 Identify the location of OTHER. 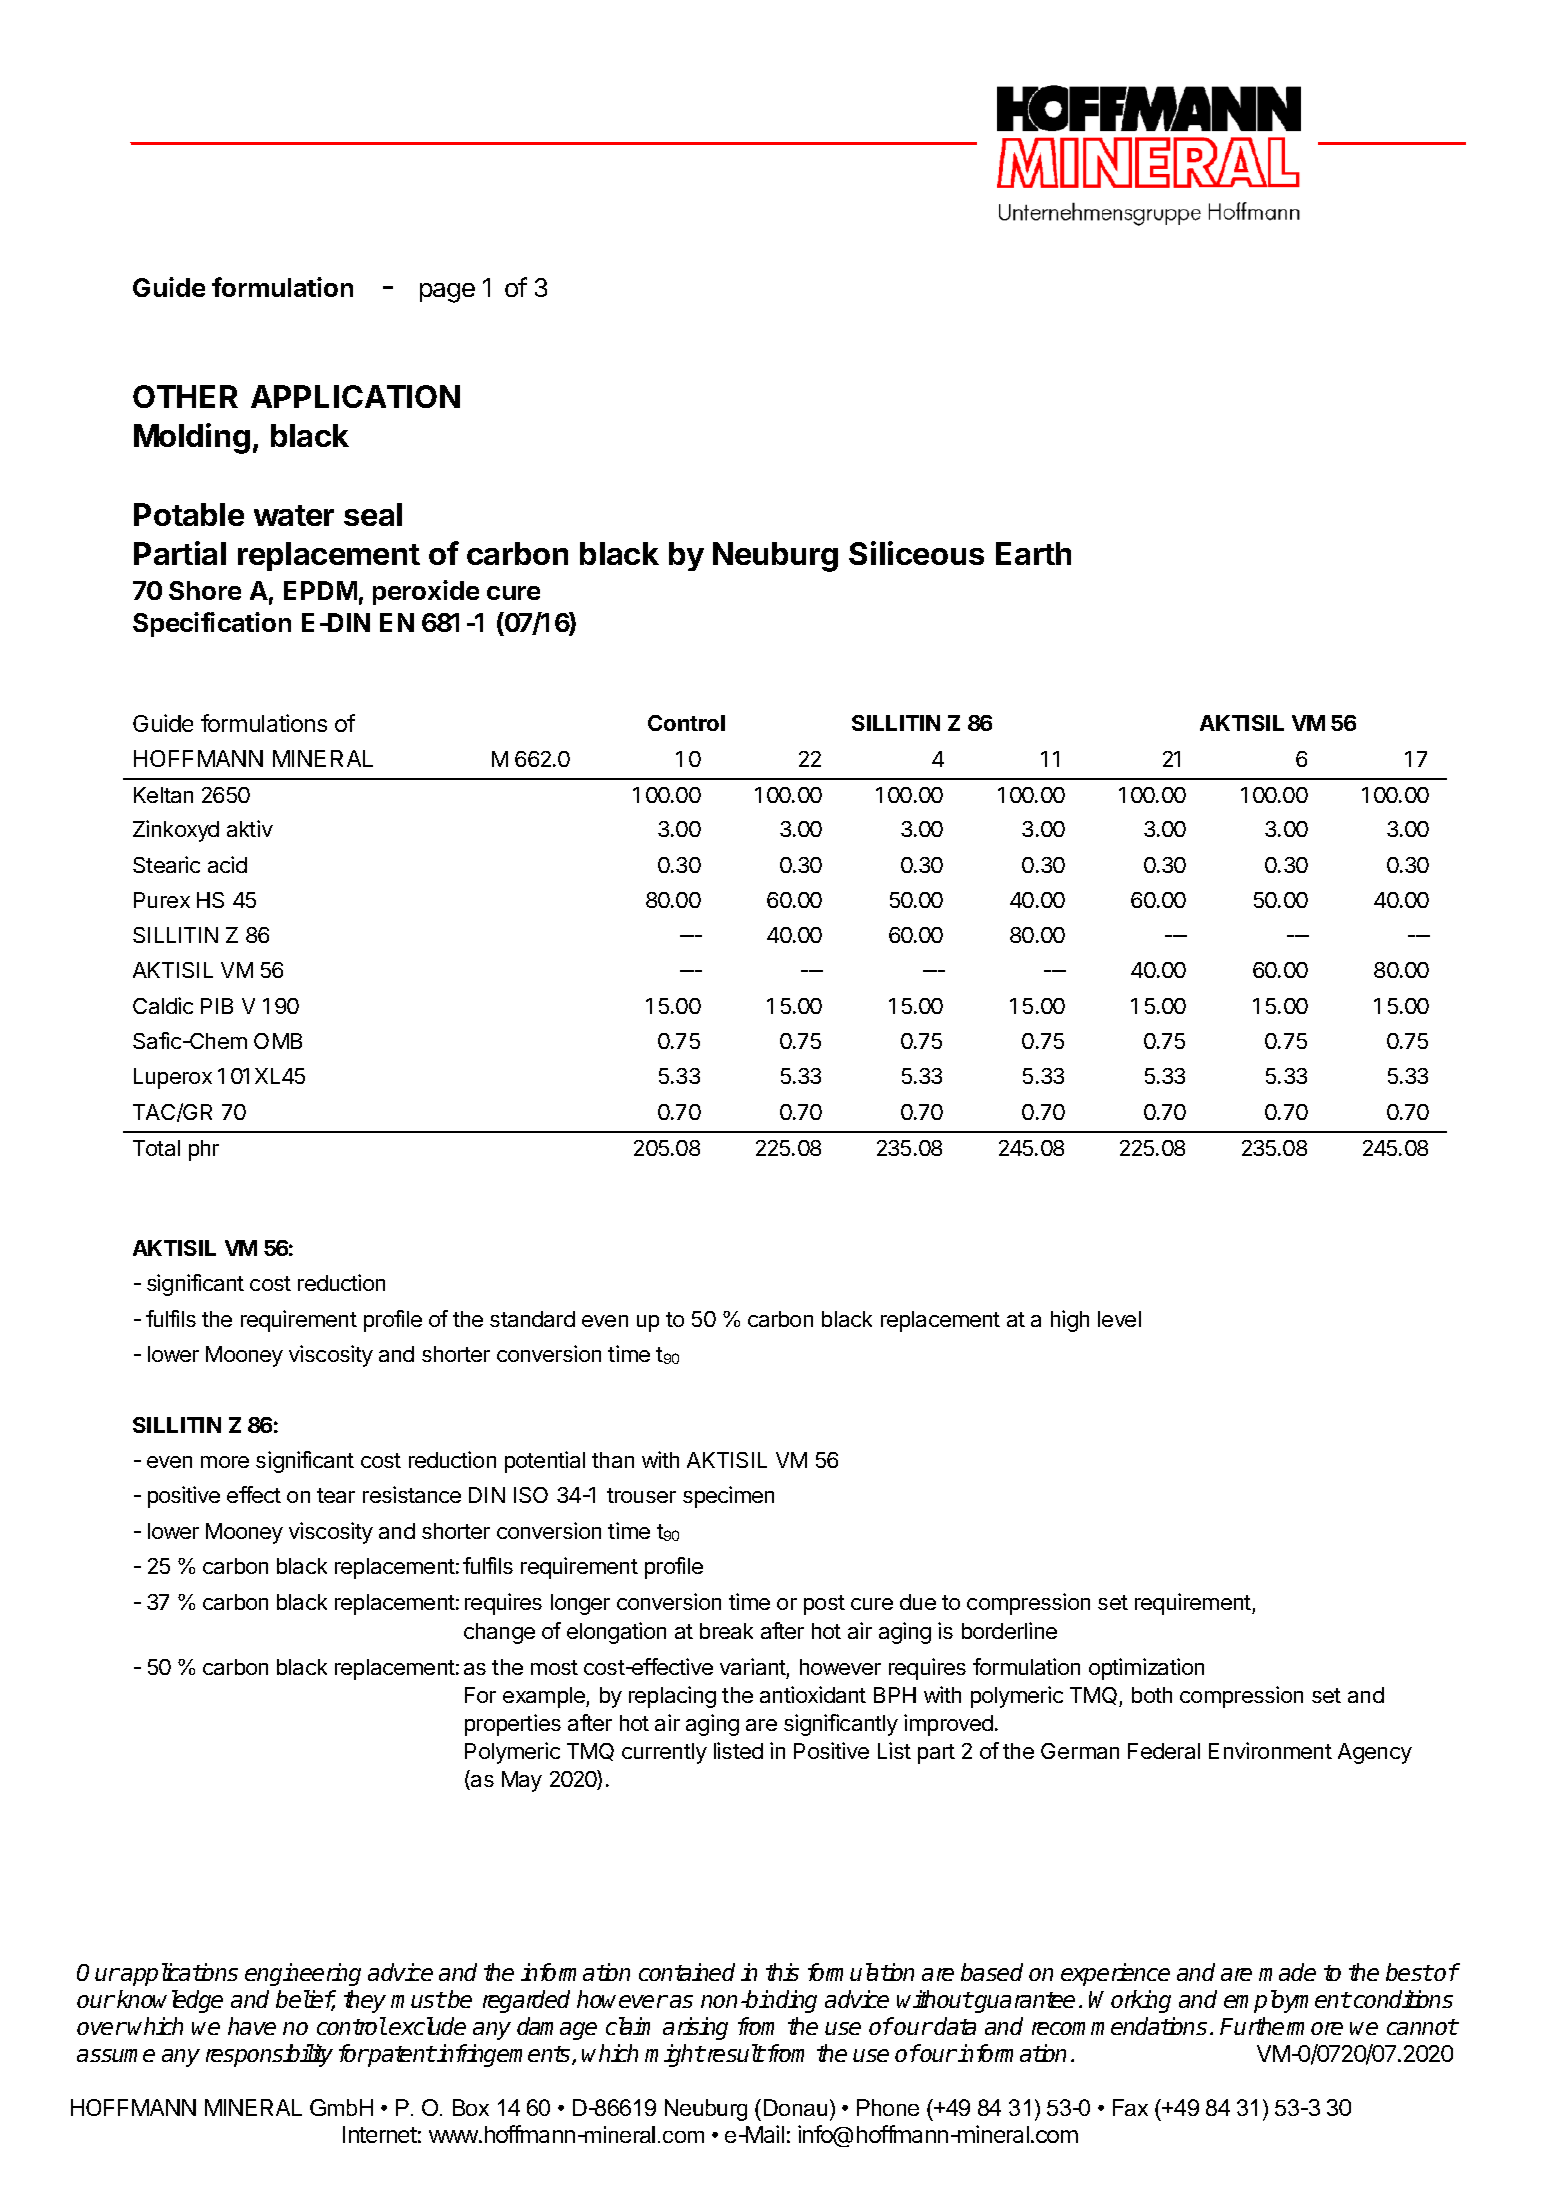
(185, 396).
